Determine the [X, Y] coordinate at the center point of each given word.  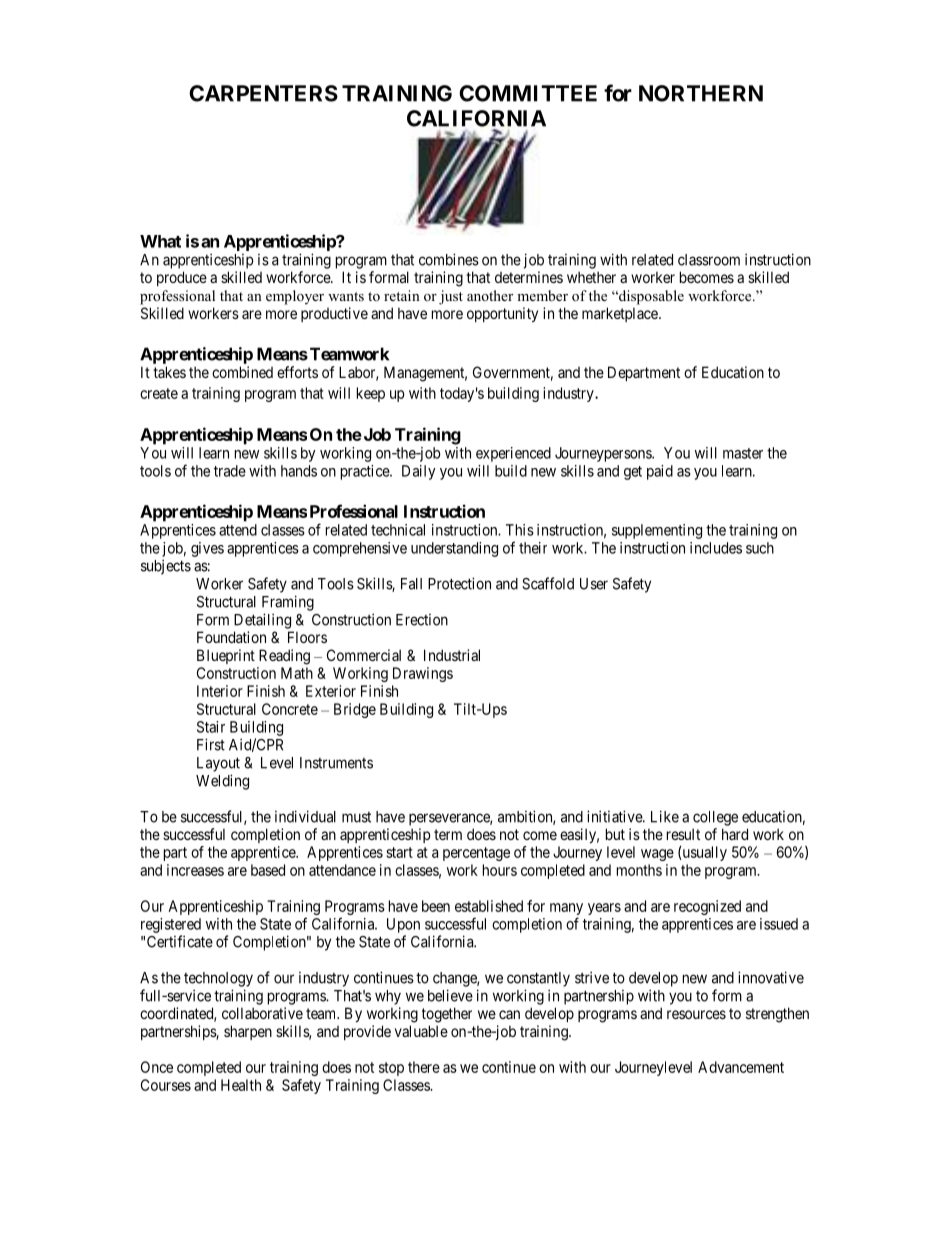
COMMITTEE [528, 93]
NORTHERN [701, 93]
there [424, 1067]
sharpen [248, 1032]
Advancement [741, 1067]
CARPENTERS [263, 93]
